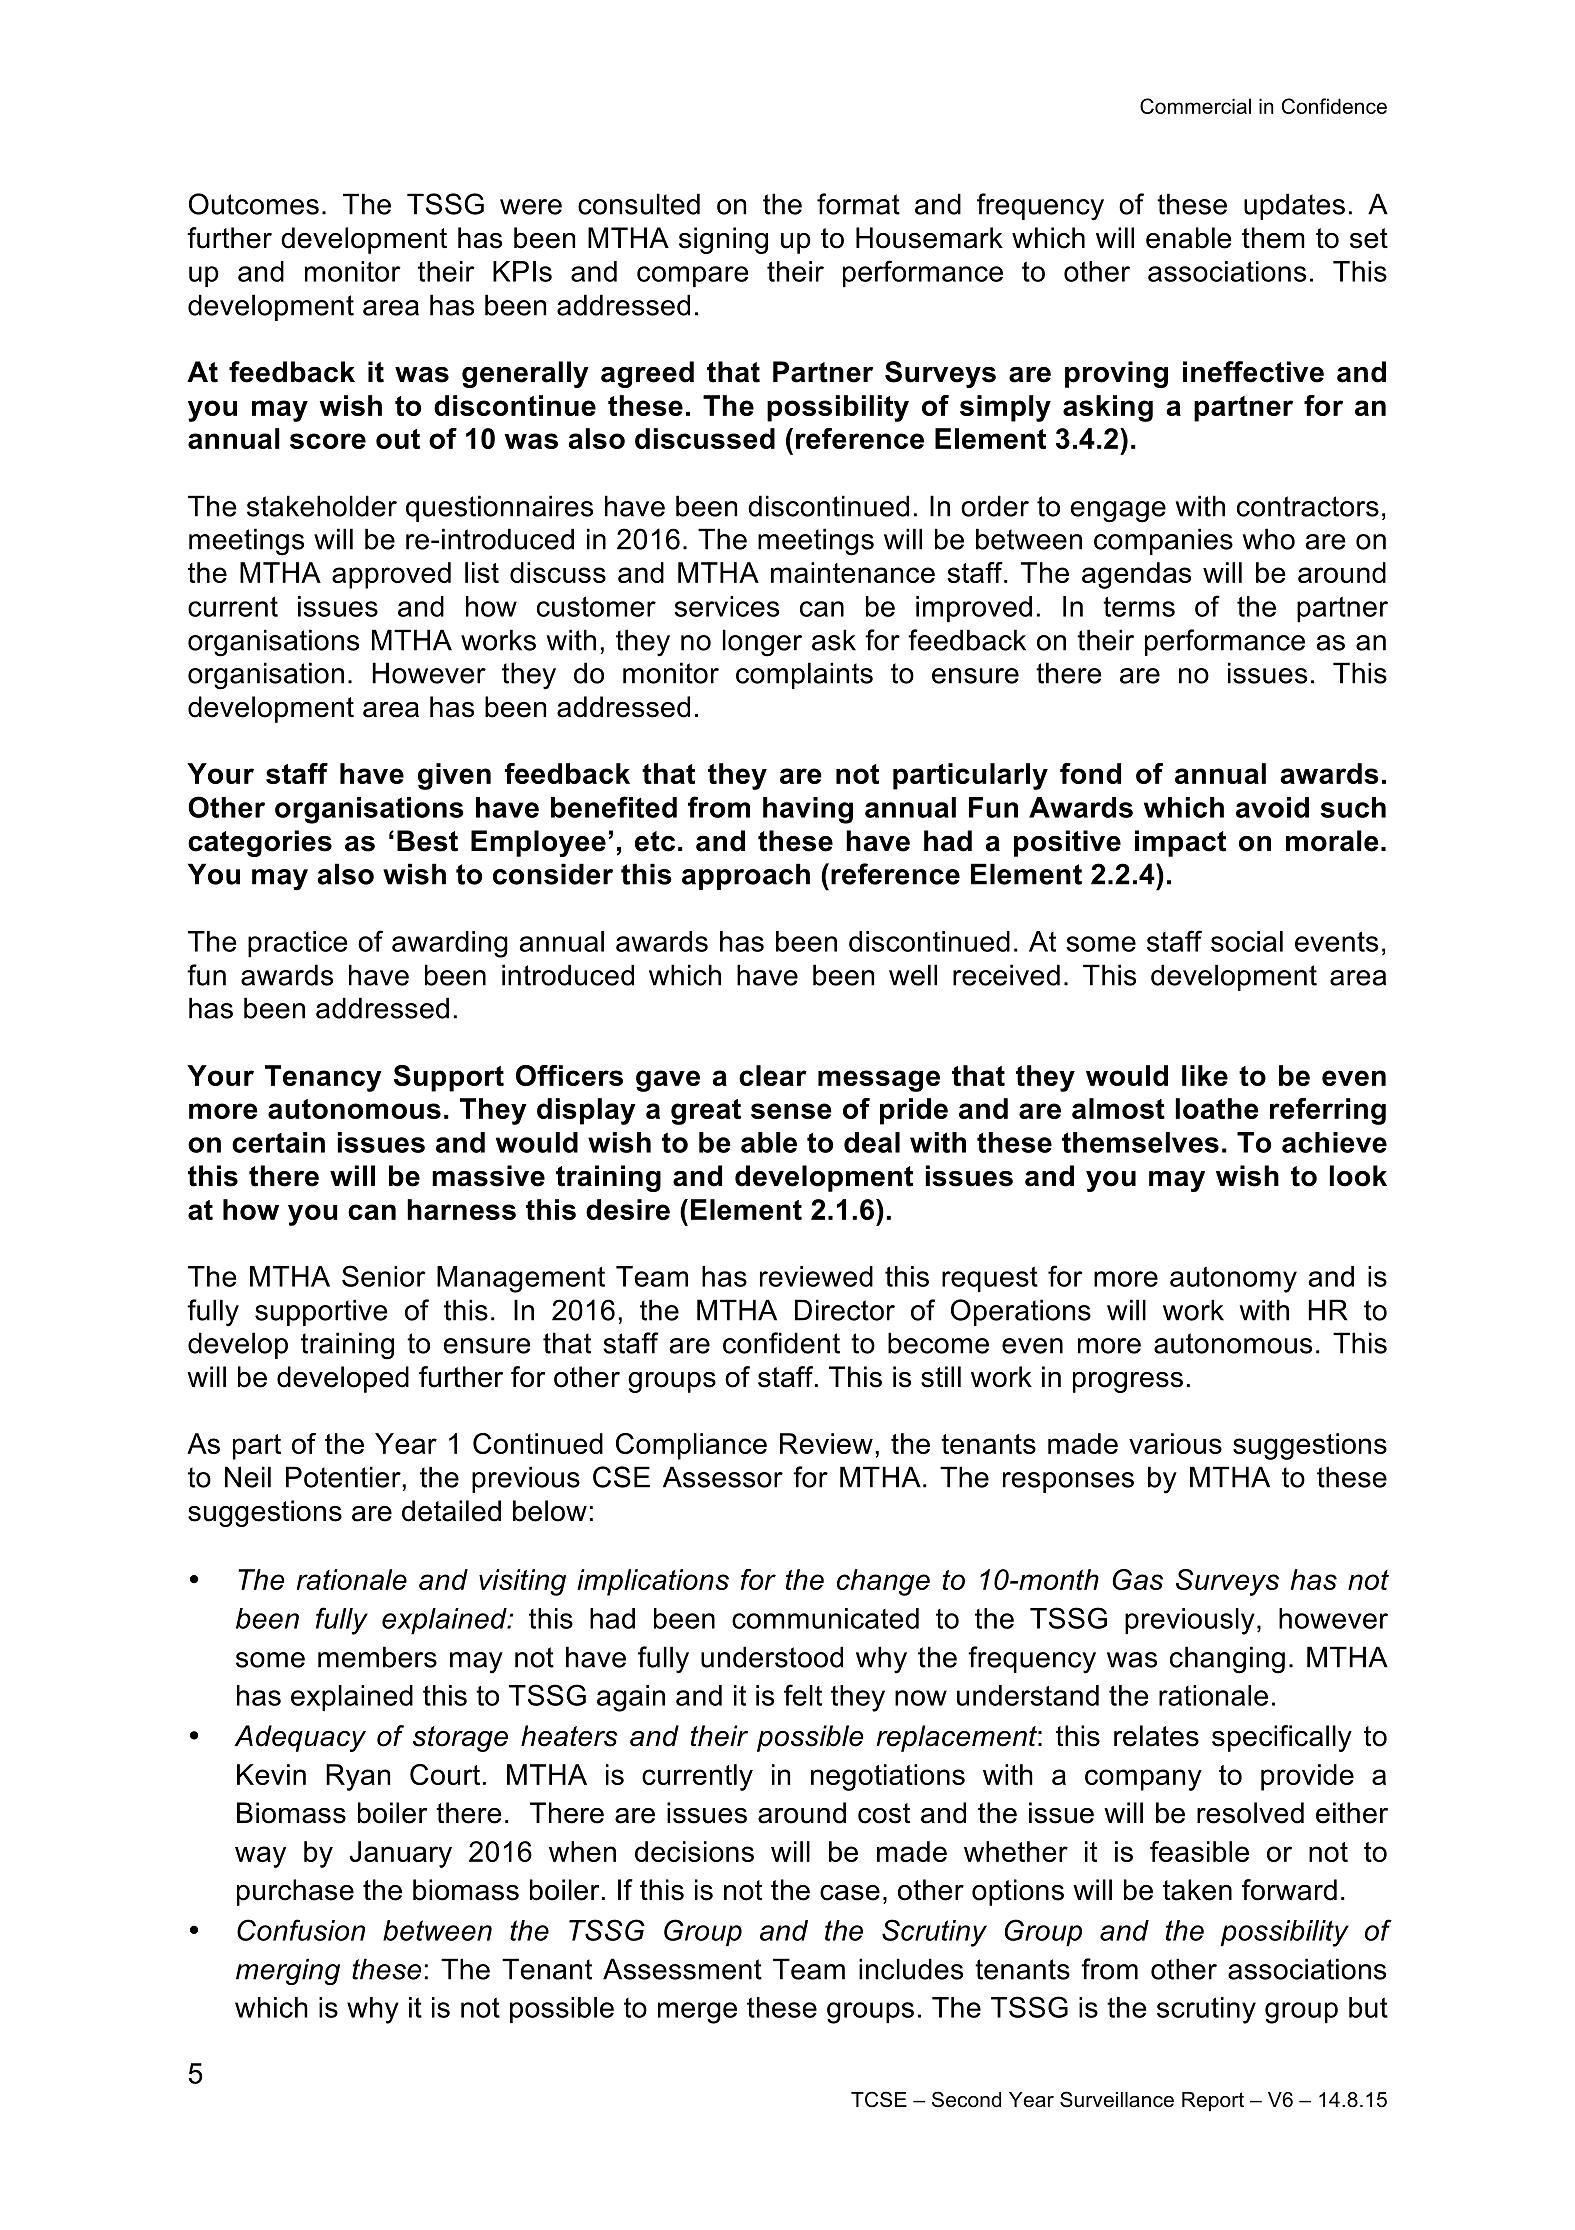 Image resolution: width=1575 pixels, height=2230 pixels. I want to click on Outcomes, so click(254, 204).
